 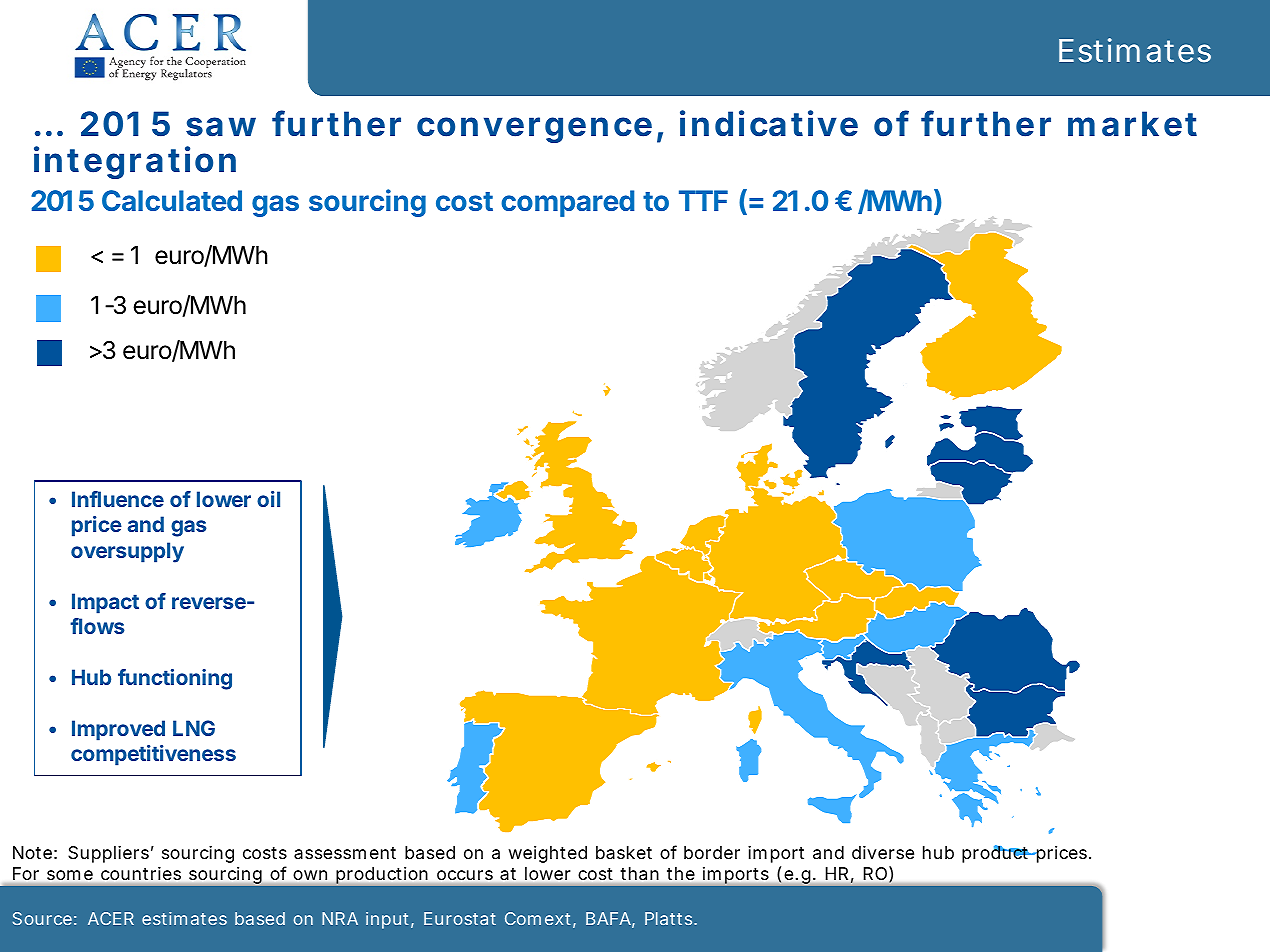 What do you see at coordinates (1132, 124) in the screenshot?
I see `market` at bounding box center [1132, 124].
